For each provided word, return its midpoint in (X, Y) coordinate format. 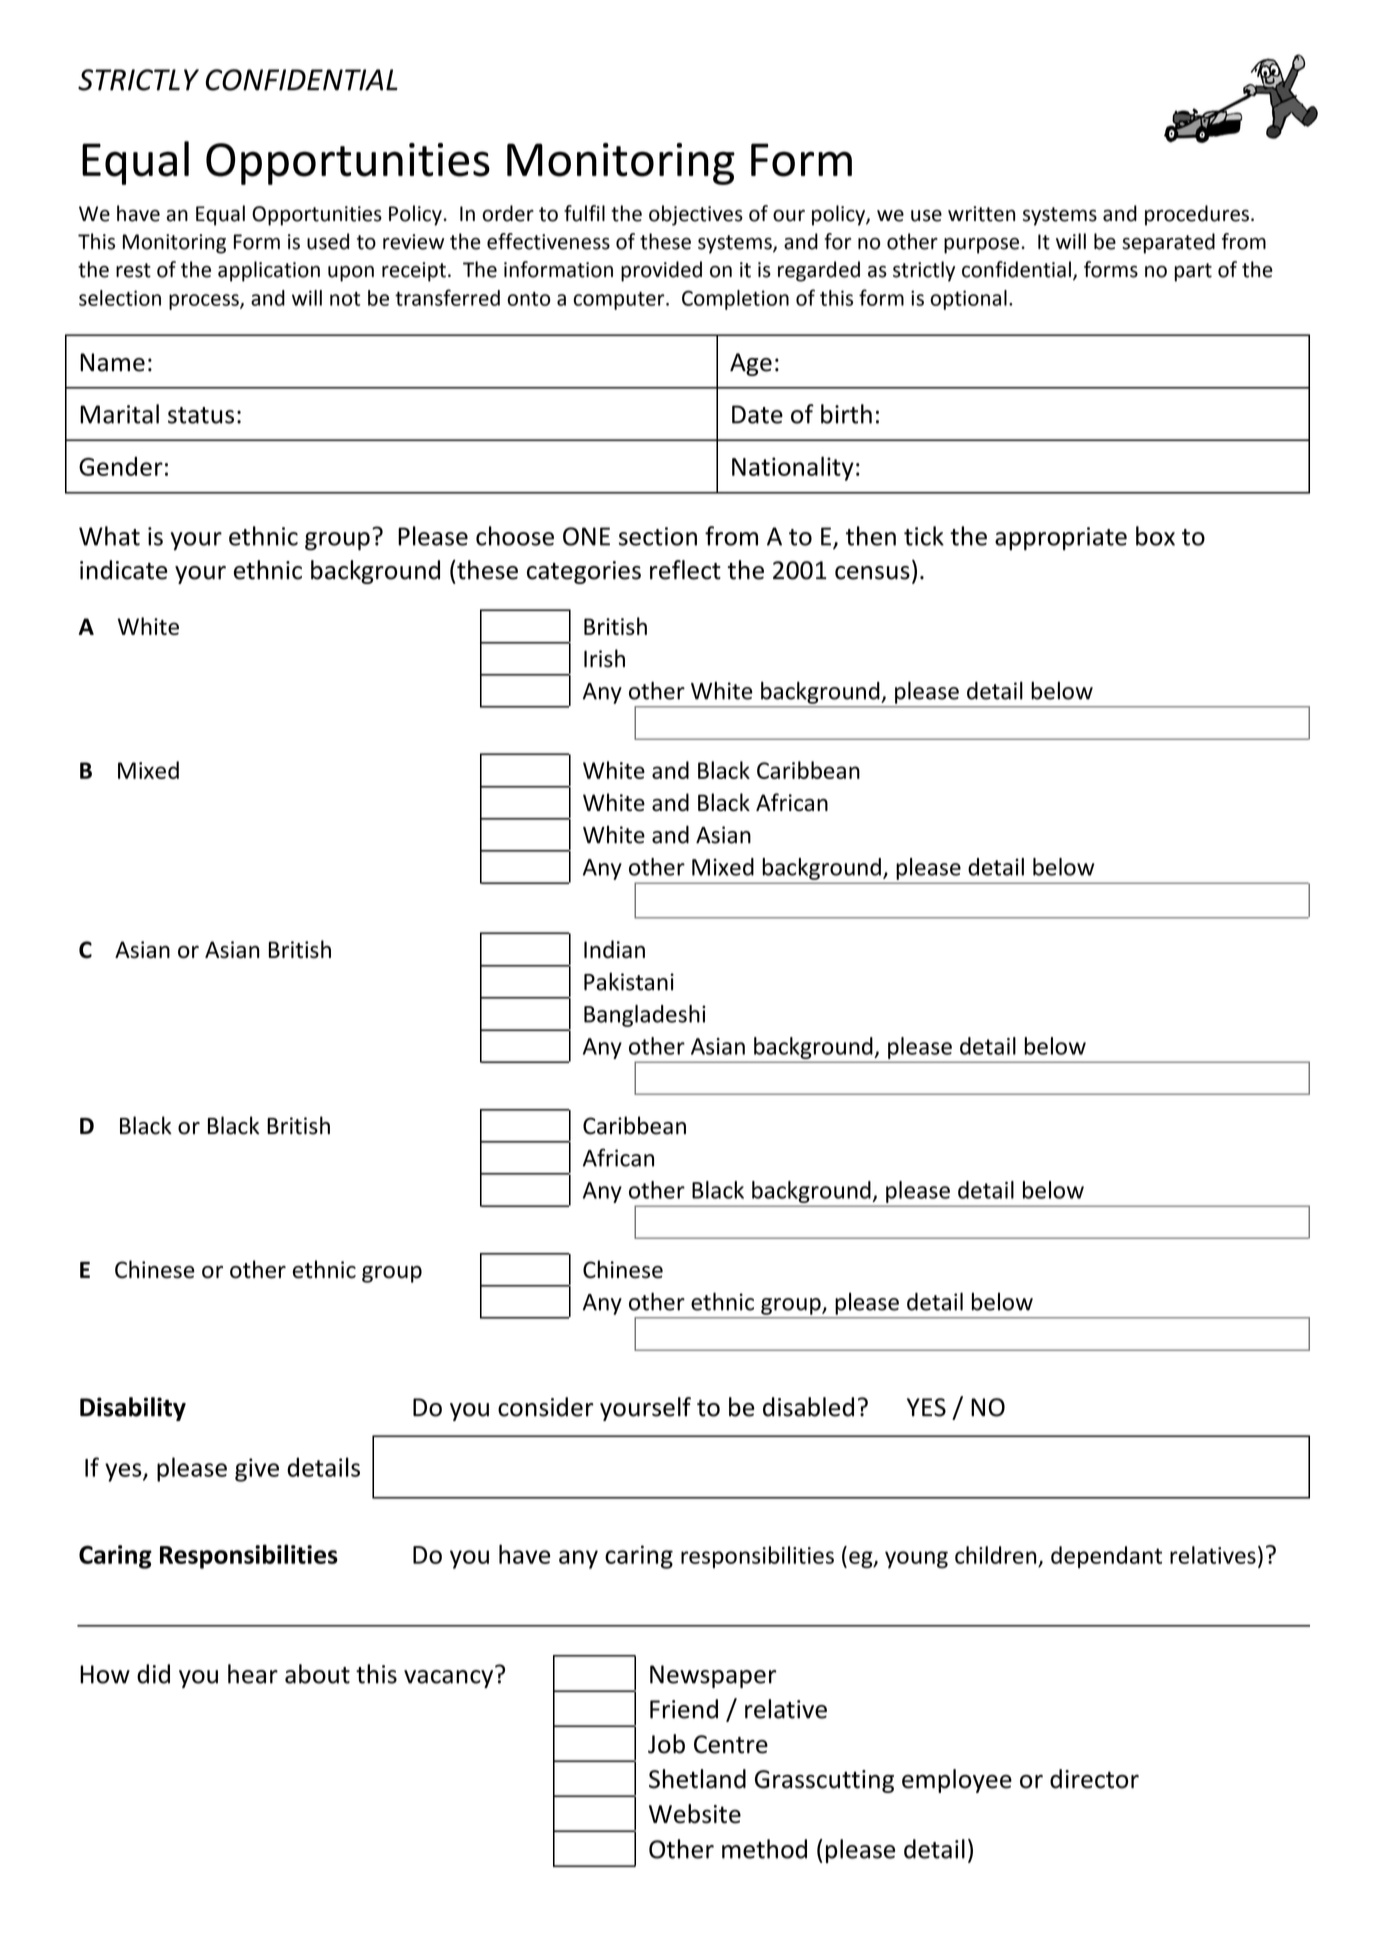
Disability (133, 1409)
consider (545, 1407)
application (269, 271)
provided (661, 271)
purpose (981, 246)
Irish (604, 658)
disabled (808, 1407)
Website (695, 1814)
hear (253, 1674)
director (1094, 1779)
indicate (124, 570)
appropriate (1061, 539)
